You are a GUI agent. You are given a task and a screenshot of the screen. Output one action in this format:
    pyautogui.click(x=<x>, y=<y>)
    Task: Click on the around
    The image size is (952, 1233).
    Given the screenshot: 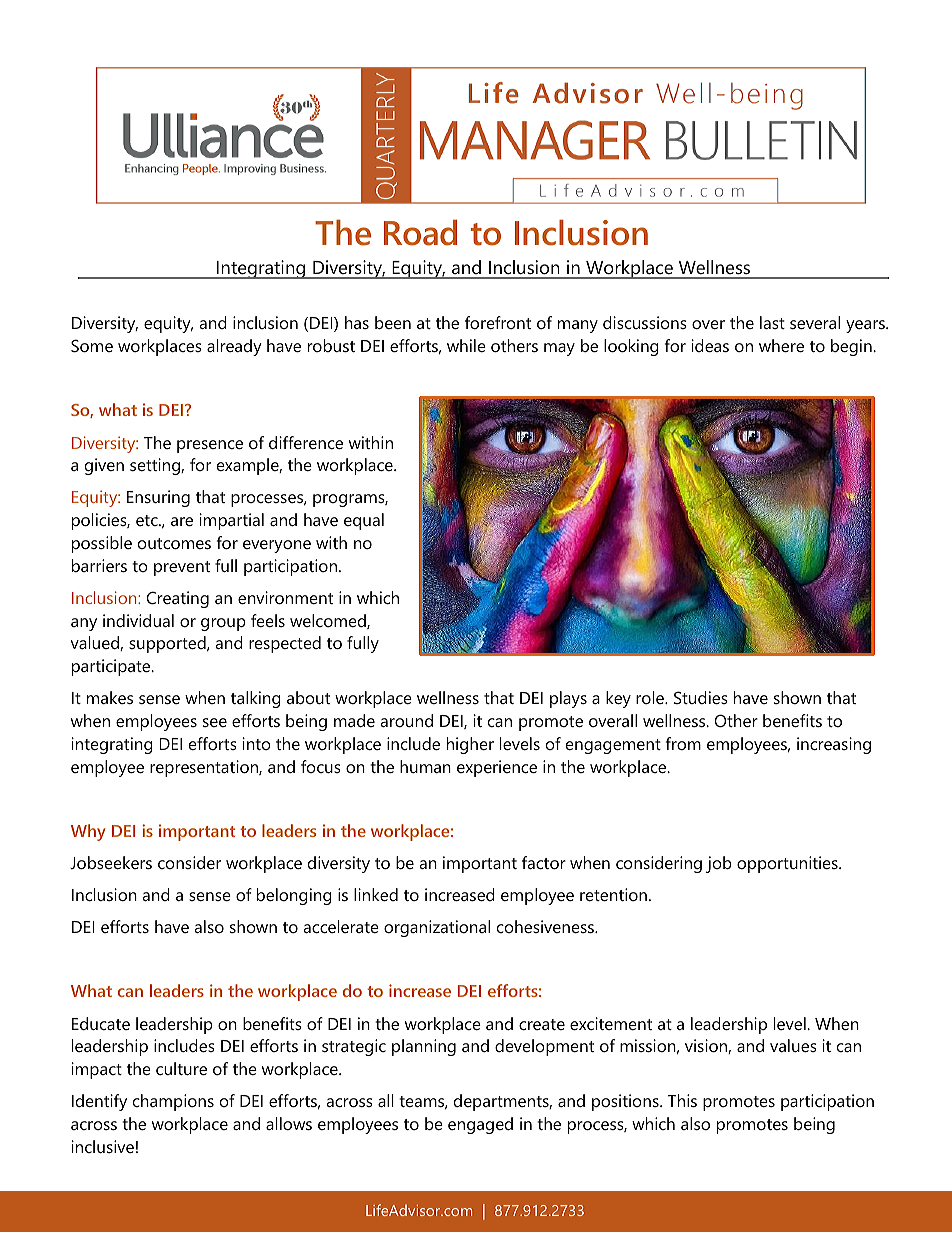 What is the action you would take?
    pyautogui.click(x=406, y=720)
